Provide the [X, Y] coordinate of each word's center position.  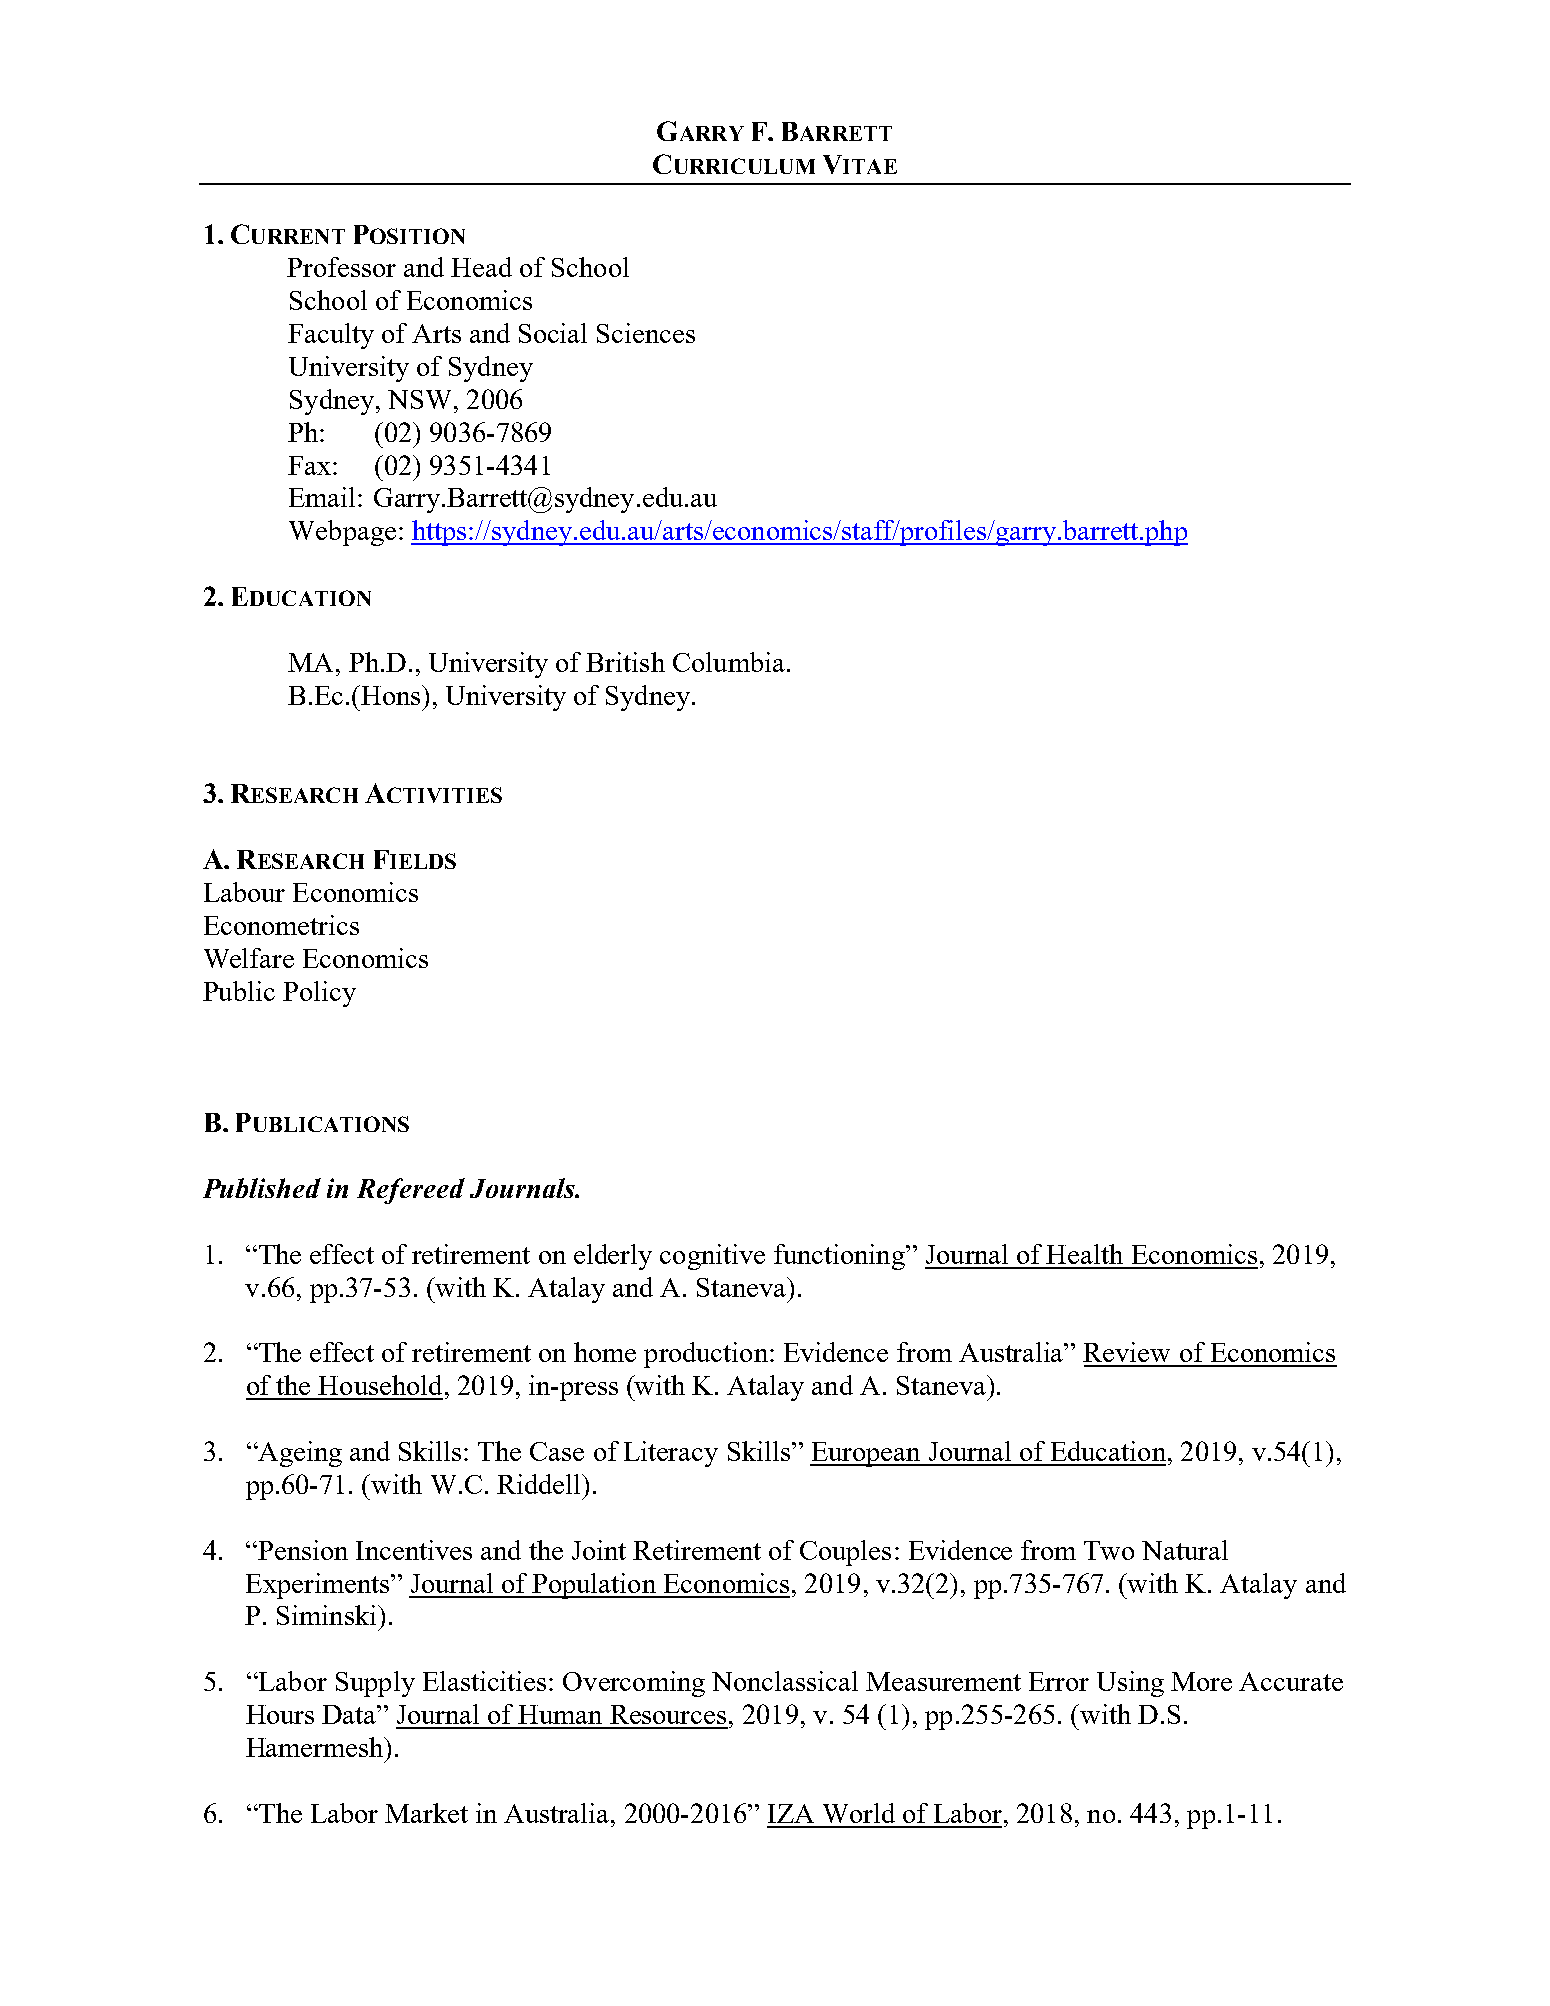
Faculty [331, 336]
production [706, 1355]
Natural [1185, 1550]
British [625, 662]
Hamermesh [316, 1747]
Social [553, 333]
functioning [840, 1257]
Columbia [729, 662]
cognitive [712, 1257]
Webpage [342, 533]
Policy [319, 994]
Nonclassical [785, 1681]
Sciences [646, 333]
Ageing [299, 1454]
